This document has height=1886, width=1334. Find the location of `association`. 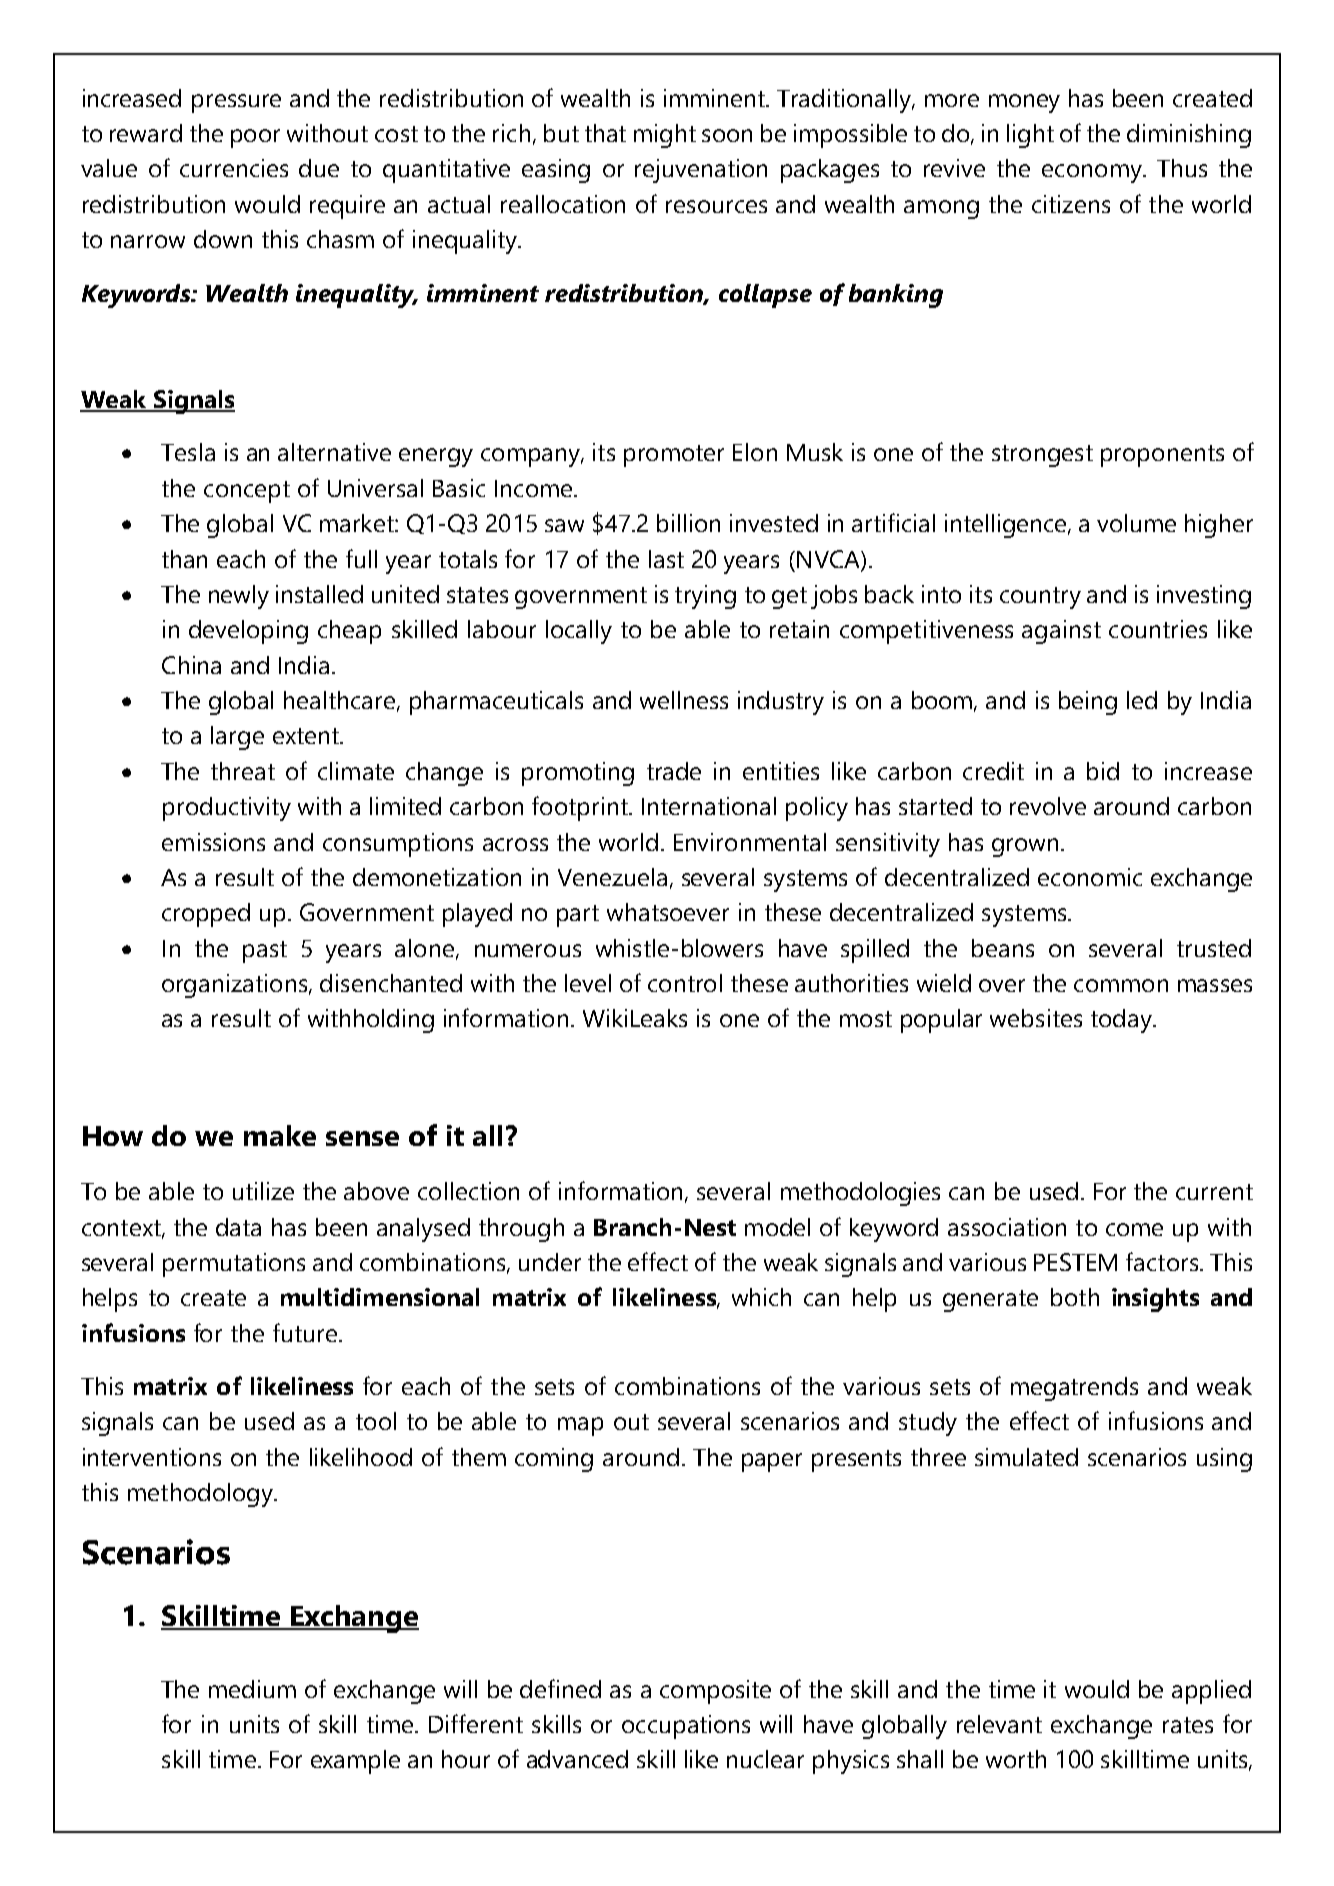

association is located at coordinates (1007, 1227).
